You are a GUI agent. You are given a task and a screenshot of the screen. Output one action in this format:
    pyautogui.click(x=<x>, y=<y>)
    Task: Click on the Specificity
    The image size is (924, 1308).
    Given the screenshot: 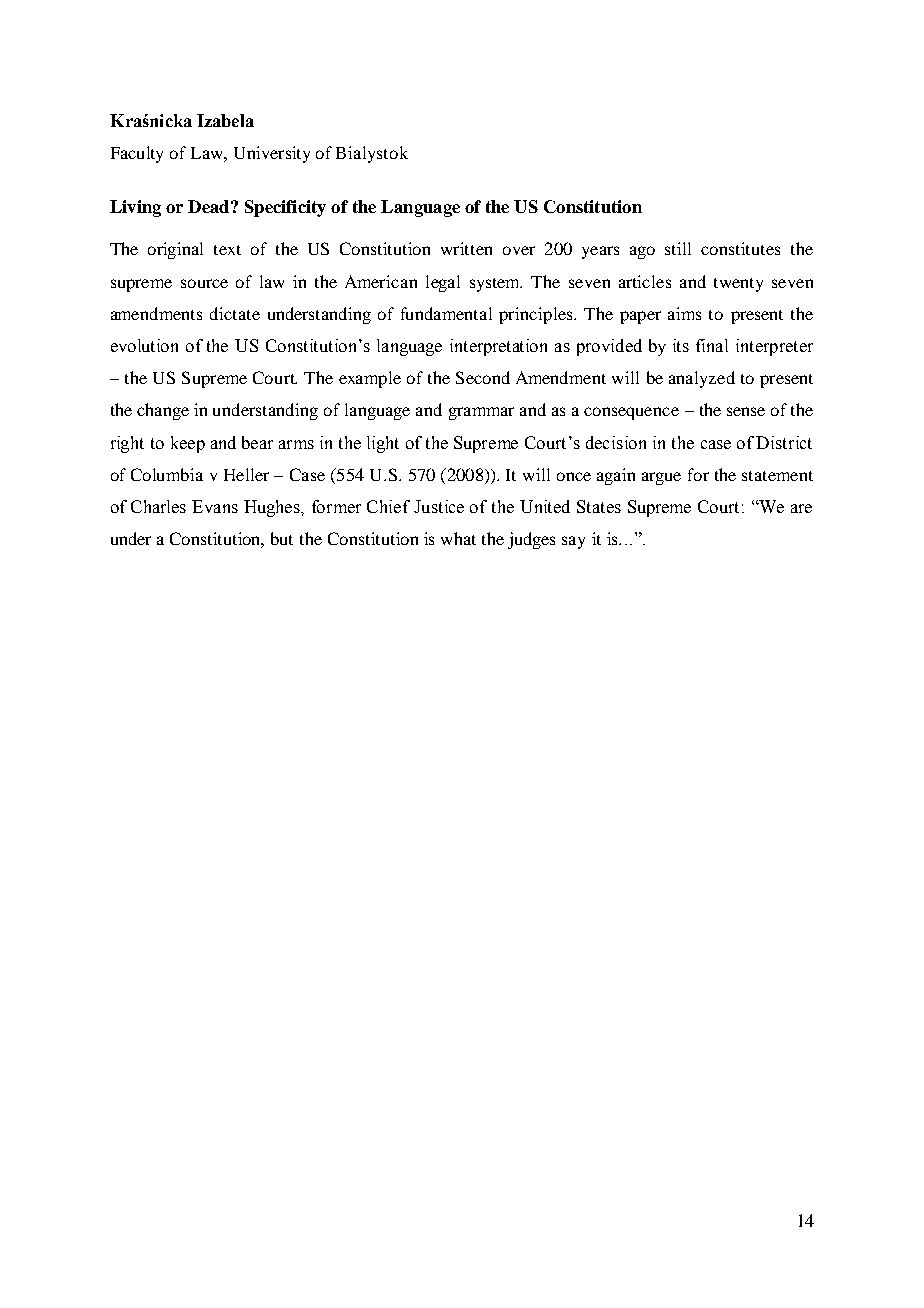 What is the action you would take?
    pyautogui.click(x=285, y=208)
